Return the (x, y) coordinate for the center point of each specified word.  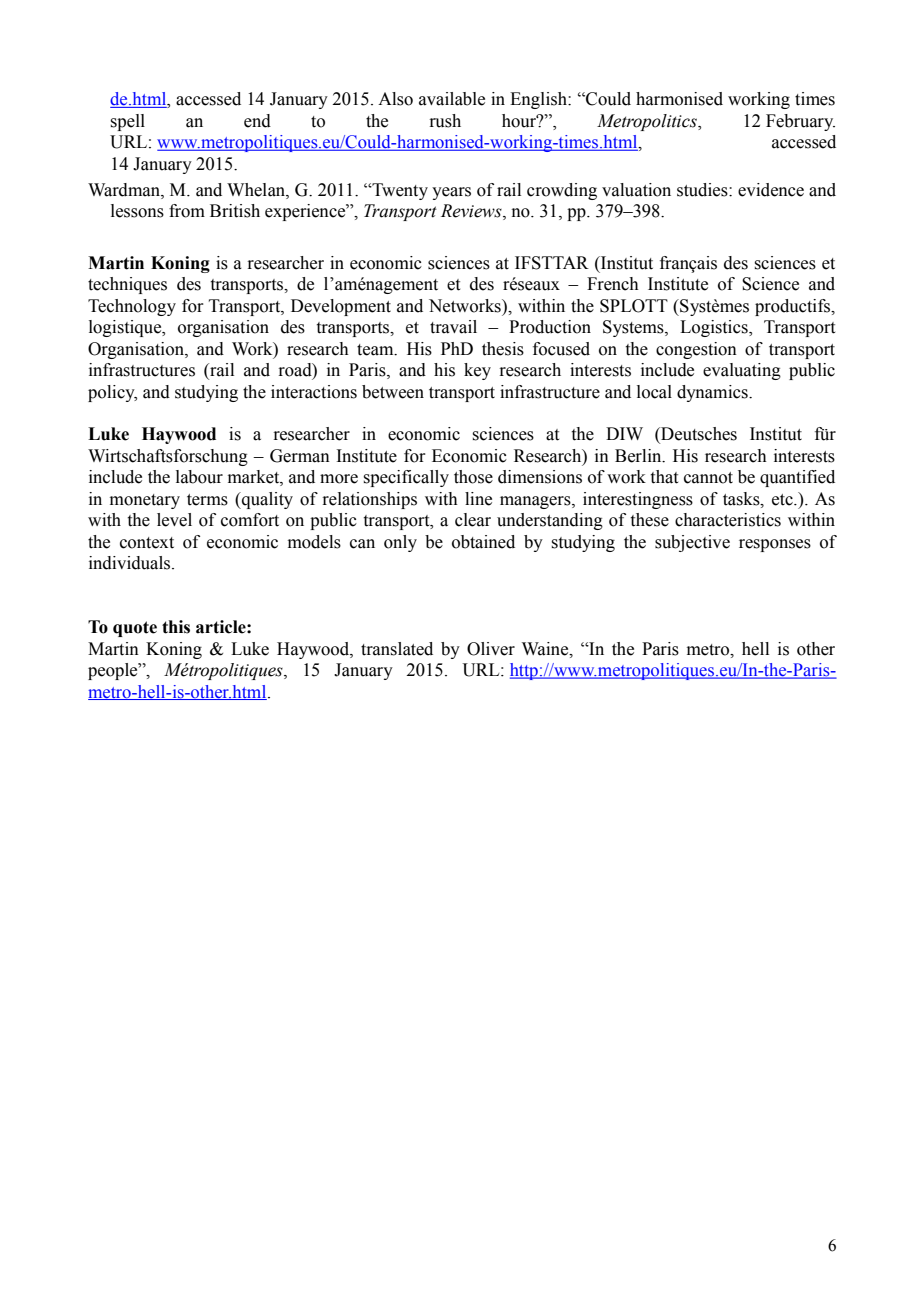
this (176, 627)
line (478, 499)
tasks (742, 499)
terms (207, 500)
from (187, 211)
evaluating (742, 371)
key (477, 371)
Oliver (491, 649)
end (257, 121)
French (613, 284)
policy (112, 393)
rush (445, 121)
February (800, 122)
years (451, 193)
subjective (692, 543)
